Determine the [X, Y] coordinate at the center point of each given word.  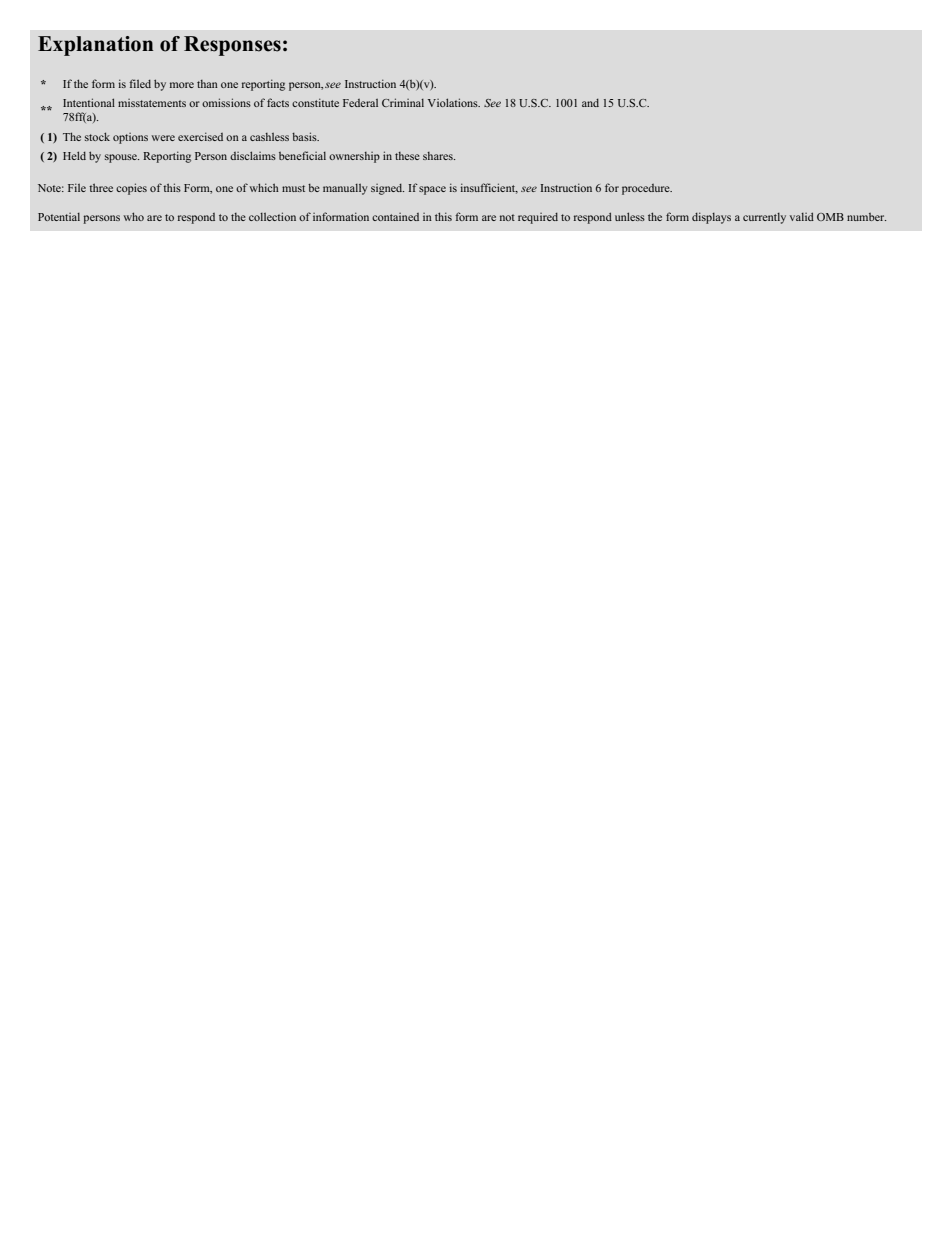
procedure [647, 189]
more [182, 85]
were [163, 138]
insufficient [489, 188]
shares [439, 156]
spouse [122, 158]
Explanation [95, 46]
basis [305, 136]
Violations [454, 102]
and [590, 103]
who [133, 216]
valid [802, 216]
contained [395, 217]
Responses [232, 46]
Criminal [403, 102]
